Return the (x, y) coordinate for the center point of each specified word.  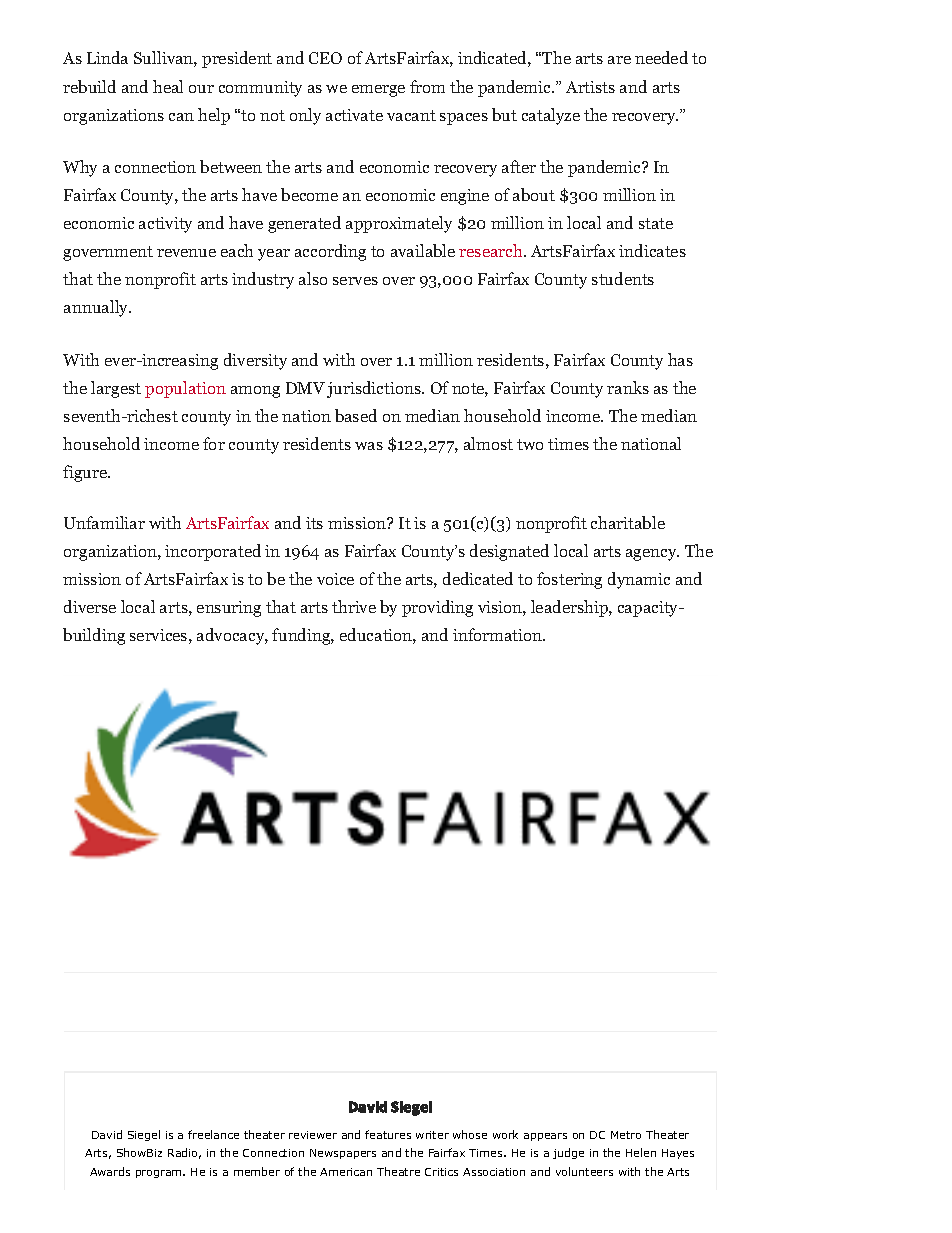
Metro (626, 1135)
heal (168, 86)
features (388, 1134)
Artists (590, 87)
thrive (354, 606)
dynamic (639, 580)
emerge (378, 91)
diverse (90, 606)
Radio (184, 1153)
